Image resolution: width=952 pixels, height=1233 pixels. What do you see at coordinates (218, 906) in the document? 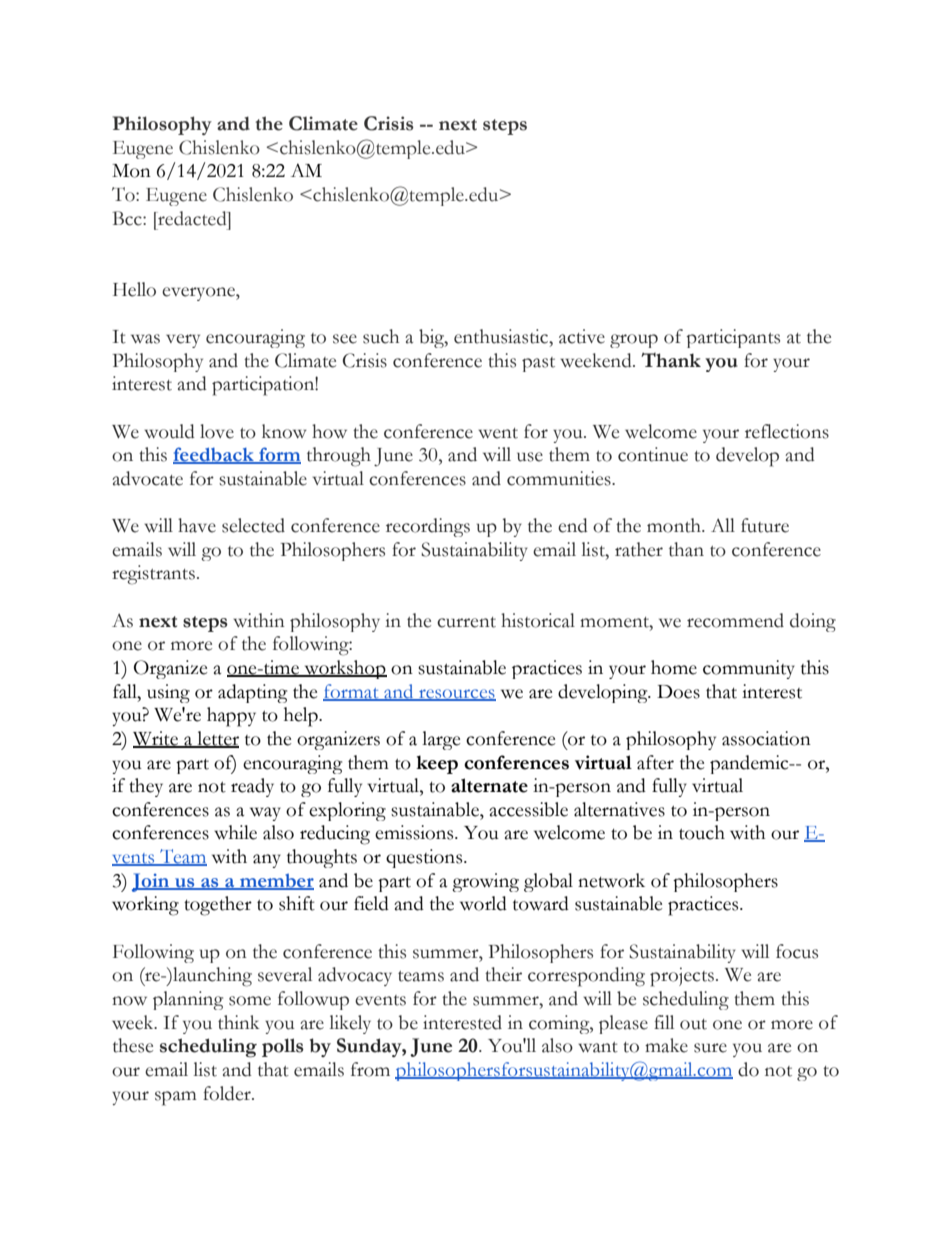
I see `together` at bounding box center [218, 906].
